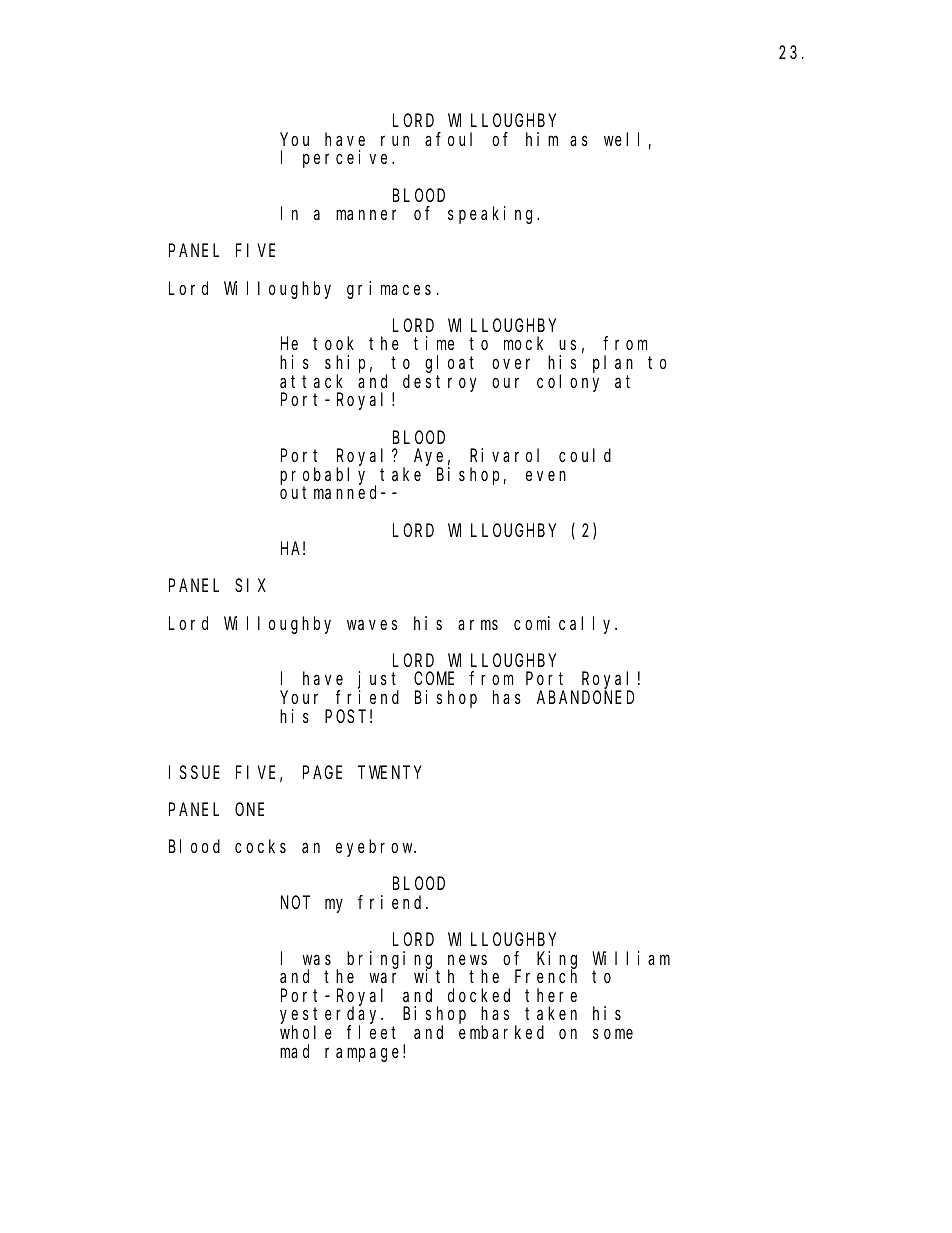 Image resolution: width=952 pixels, height=1233 pixels. What do you see at coordinates (585, 697) in the page?
I see `ABANDONED` at bounding box center [585, 697].
